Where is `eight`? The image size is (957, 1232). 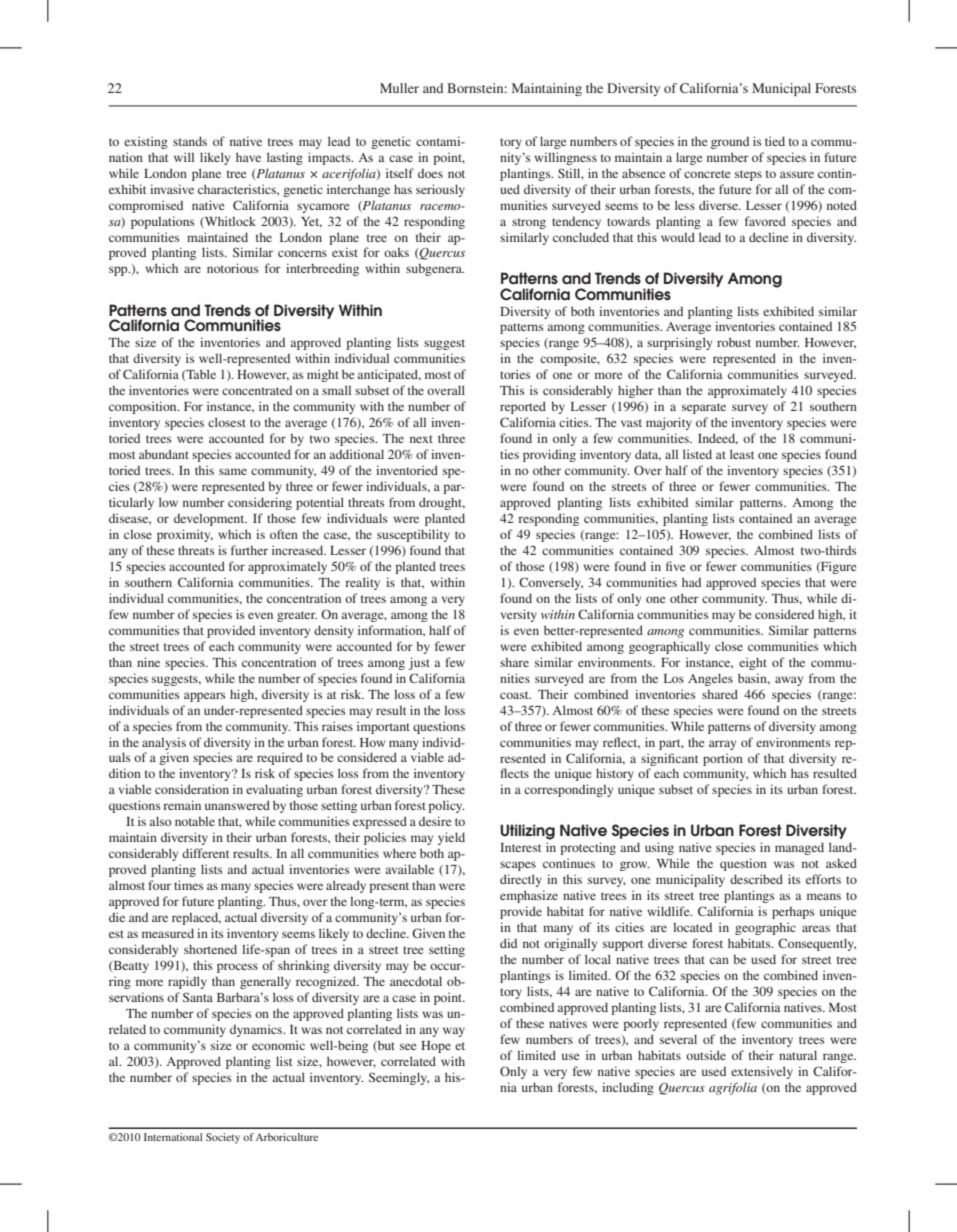 eight is located at coordinates (753, 663).
